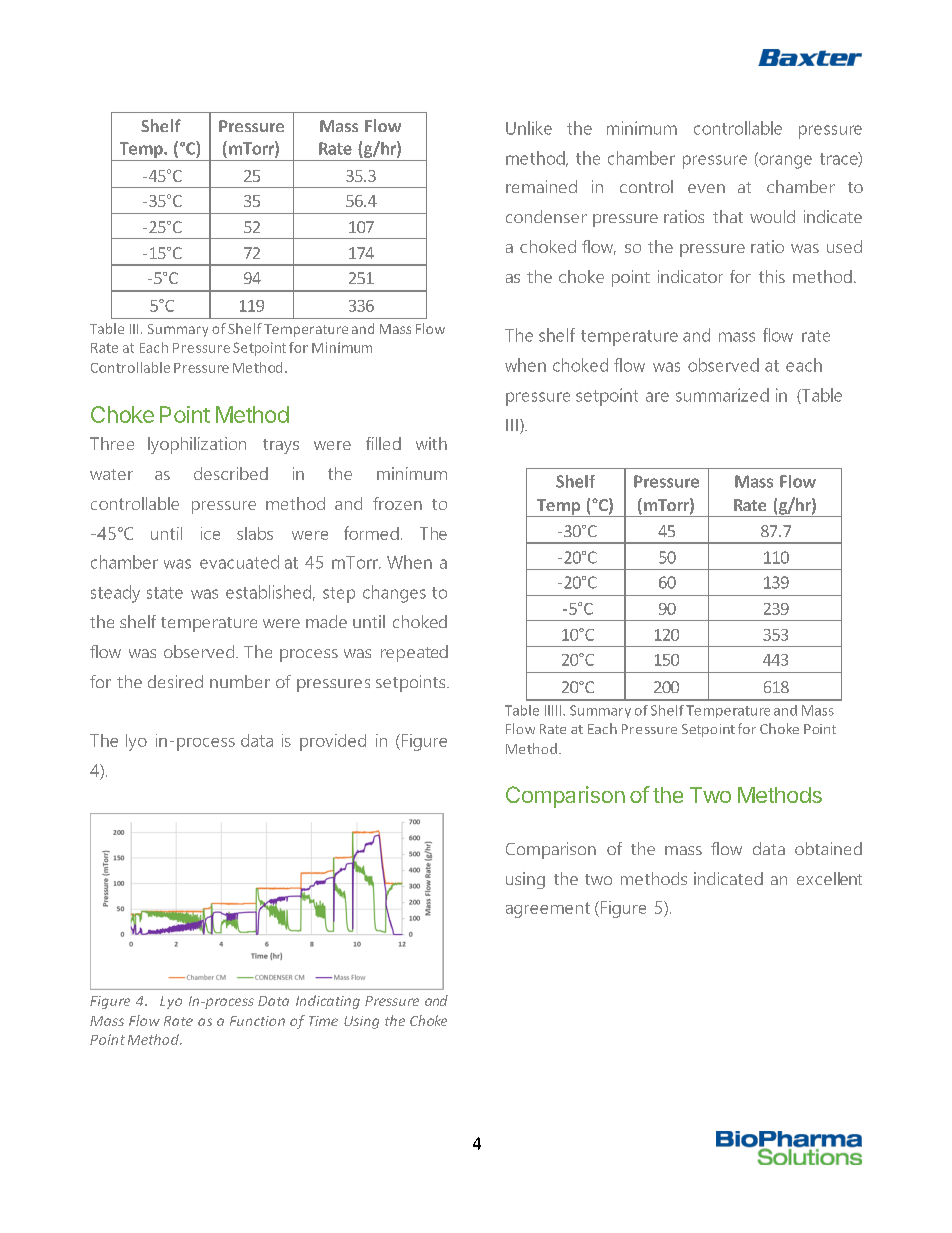 This document has height=1233, width=952. What do you see at coordinates (529, 128) in the document?
I see `Unlike` at bounding box center [529, 128].
